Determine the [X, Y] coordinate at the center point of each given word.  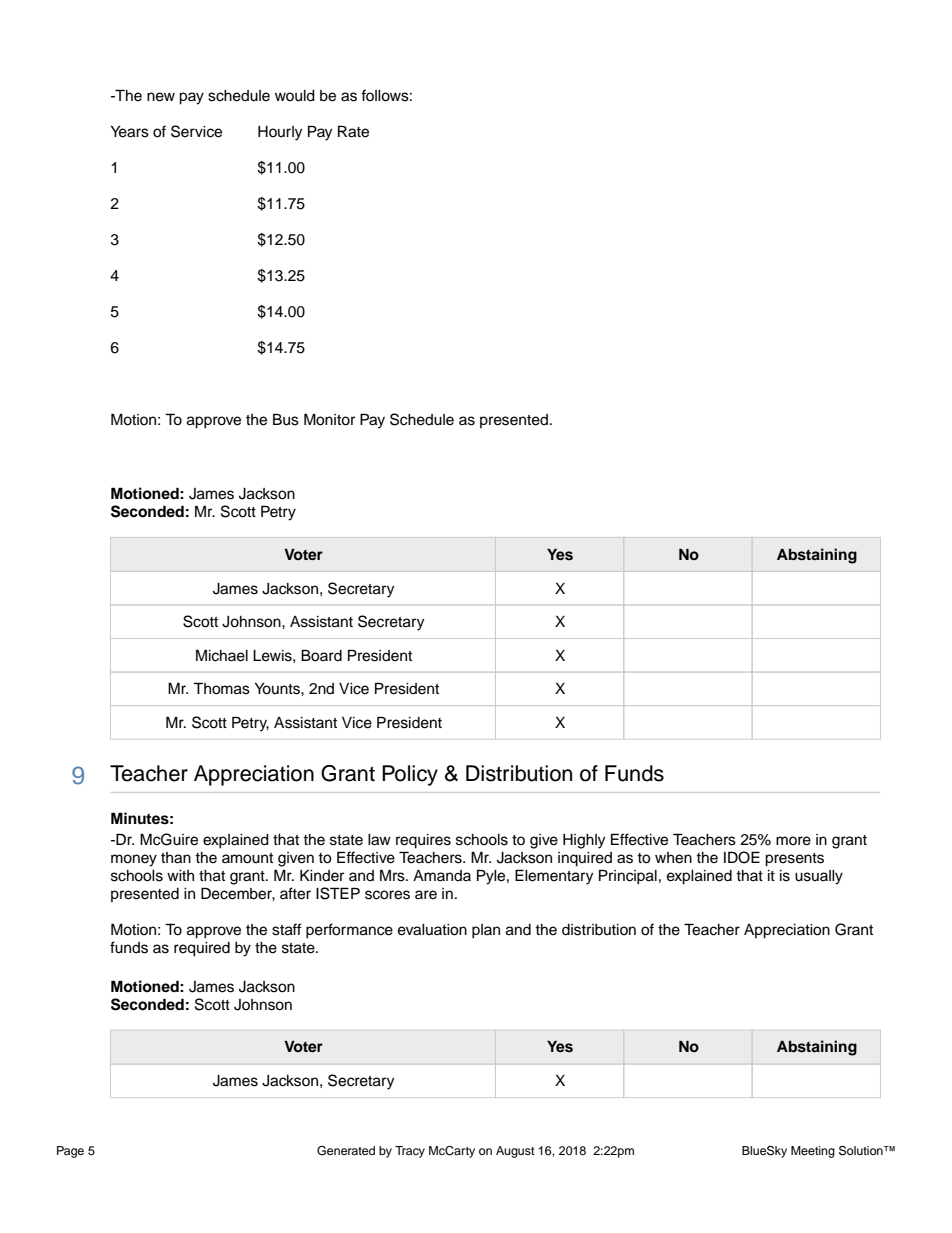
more [793, 841]
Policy [410, 775]
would [295, 96]
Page [70, 1152]
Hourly [280, 133]
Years [130, 132]
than [176, 858]
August [515, 1152]
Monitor [329, 419]
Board [321, 655]
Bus [286, 419]
